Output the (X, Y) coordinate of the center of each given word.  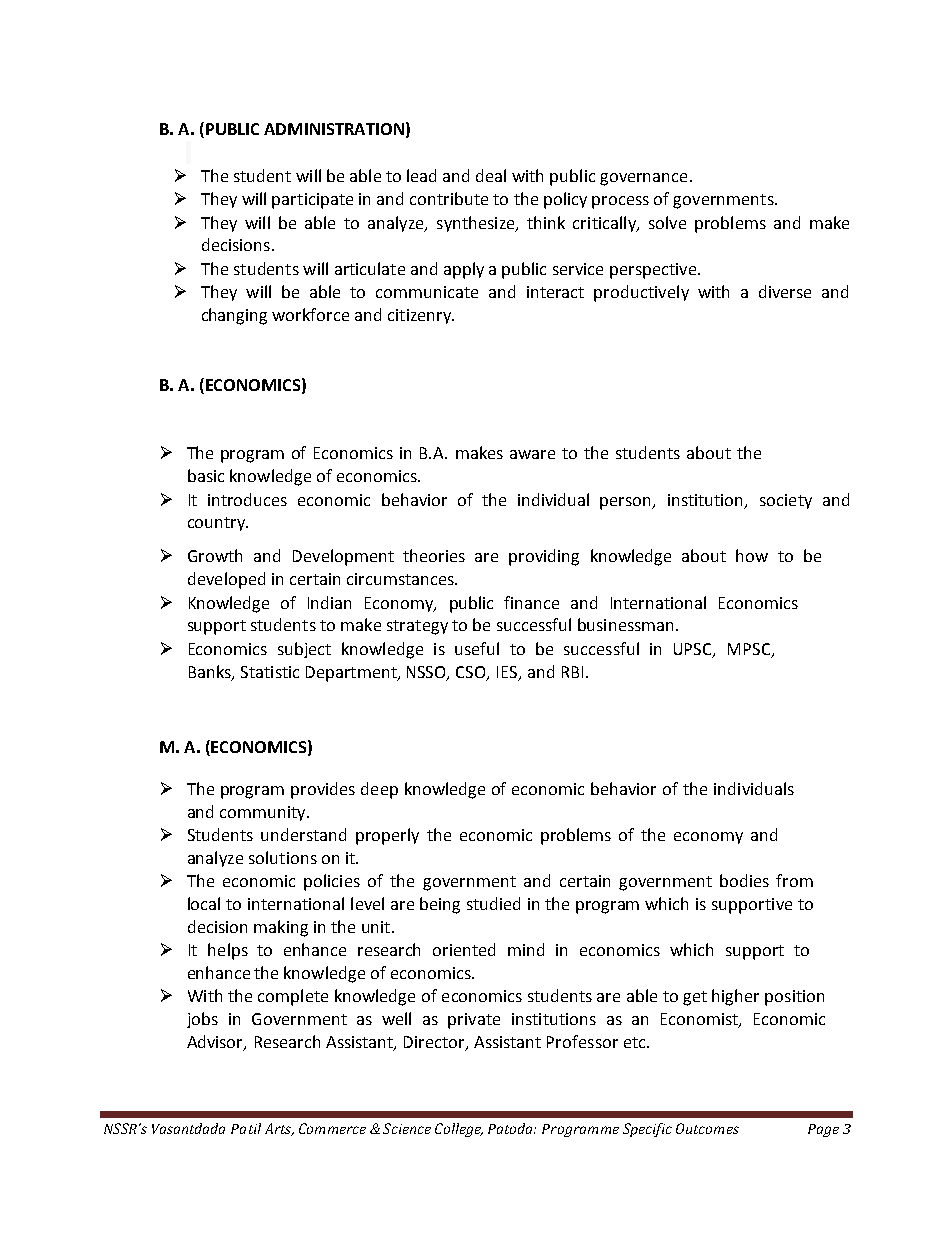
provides (323, 790)
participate (312, 201)
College (459, 1130)
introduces (247, 499)
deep (379, 790)
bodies (744, 880)
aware (532, 454)
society (786, 501)
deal (491, 175)
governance (643, 179)
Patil (246, 1128)
